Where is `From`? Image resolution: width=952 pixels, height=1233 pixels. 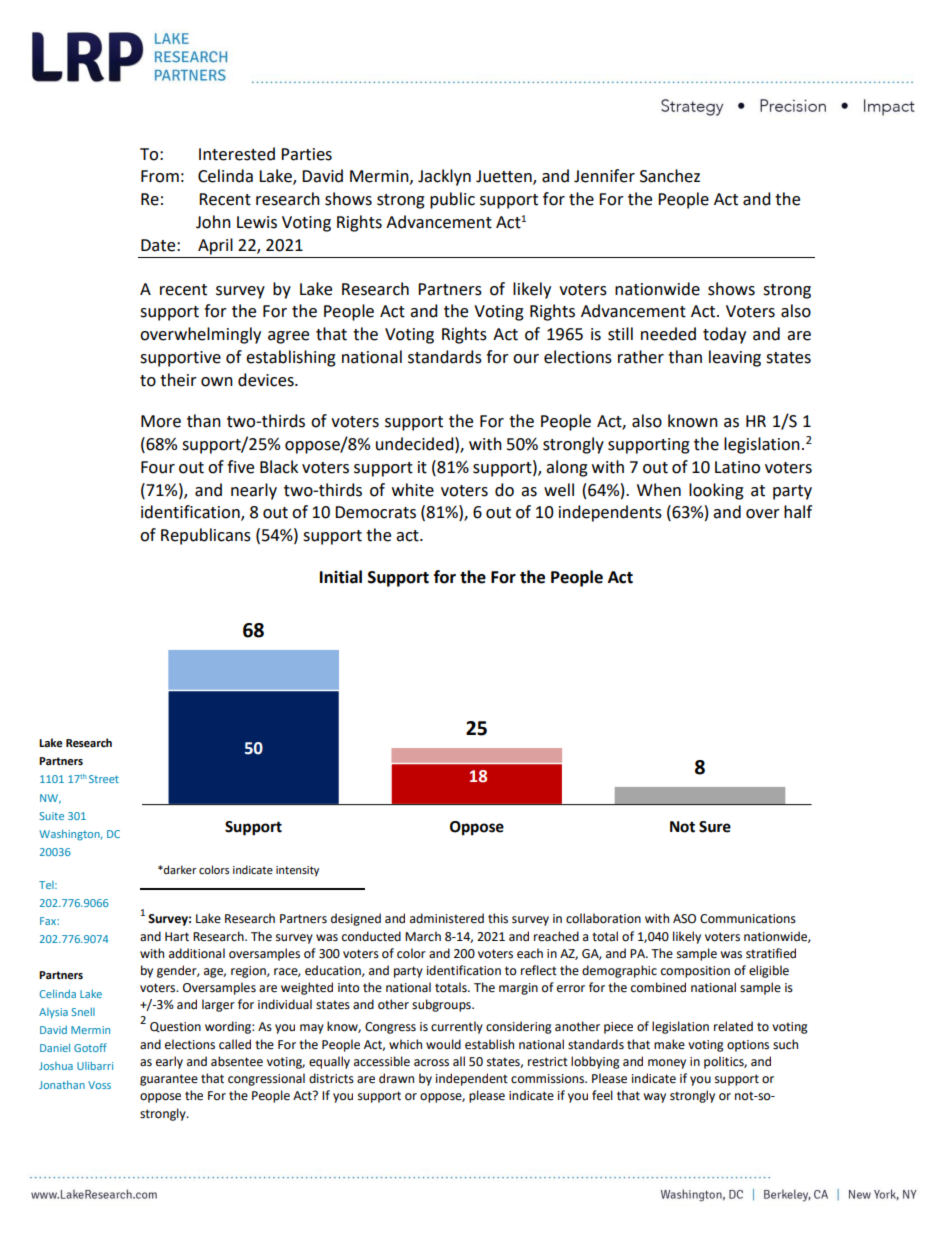 From is located at coordinates (160, 176).
